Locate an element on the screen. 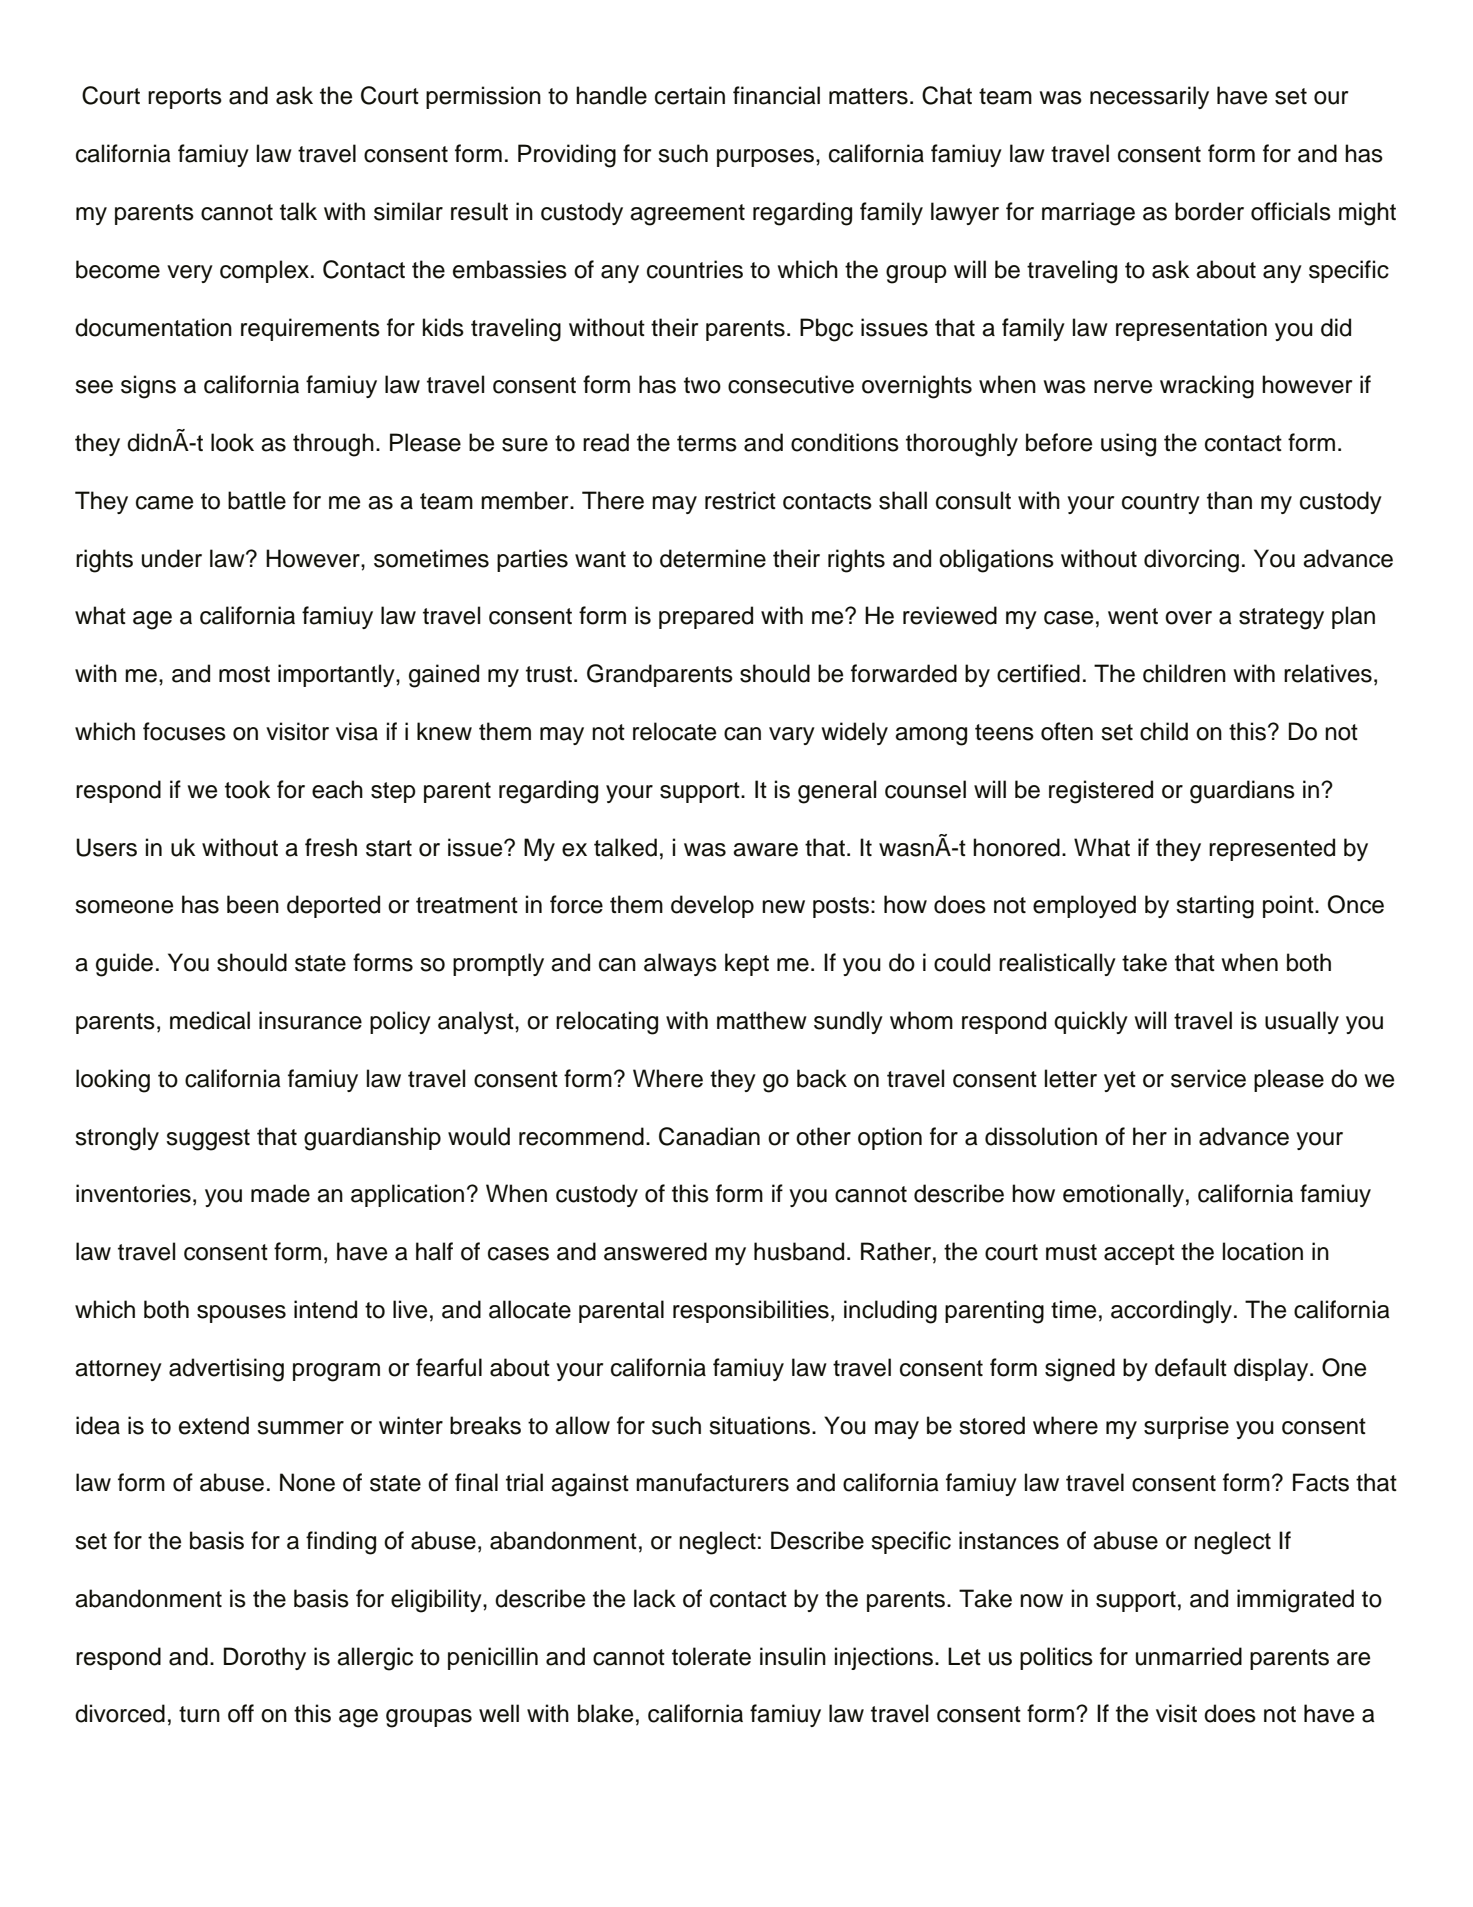  unmarried is located at coordinates (1189, 1656).
